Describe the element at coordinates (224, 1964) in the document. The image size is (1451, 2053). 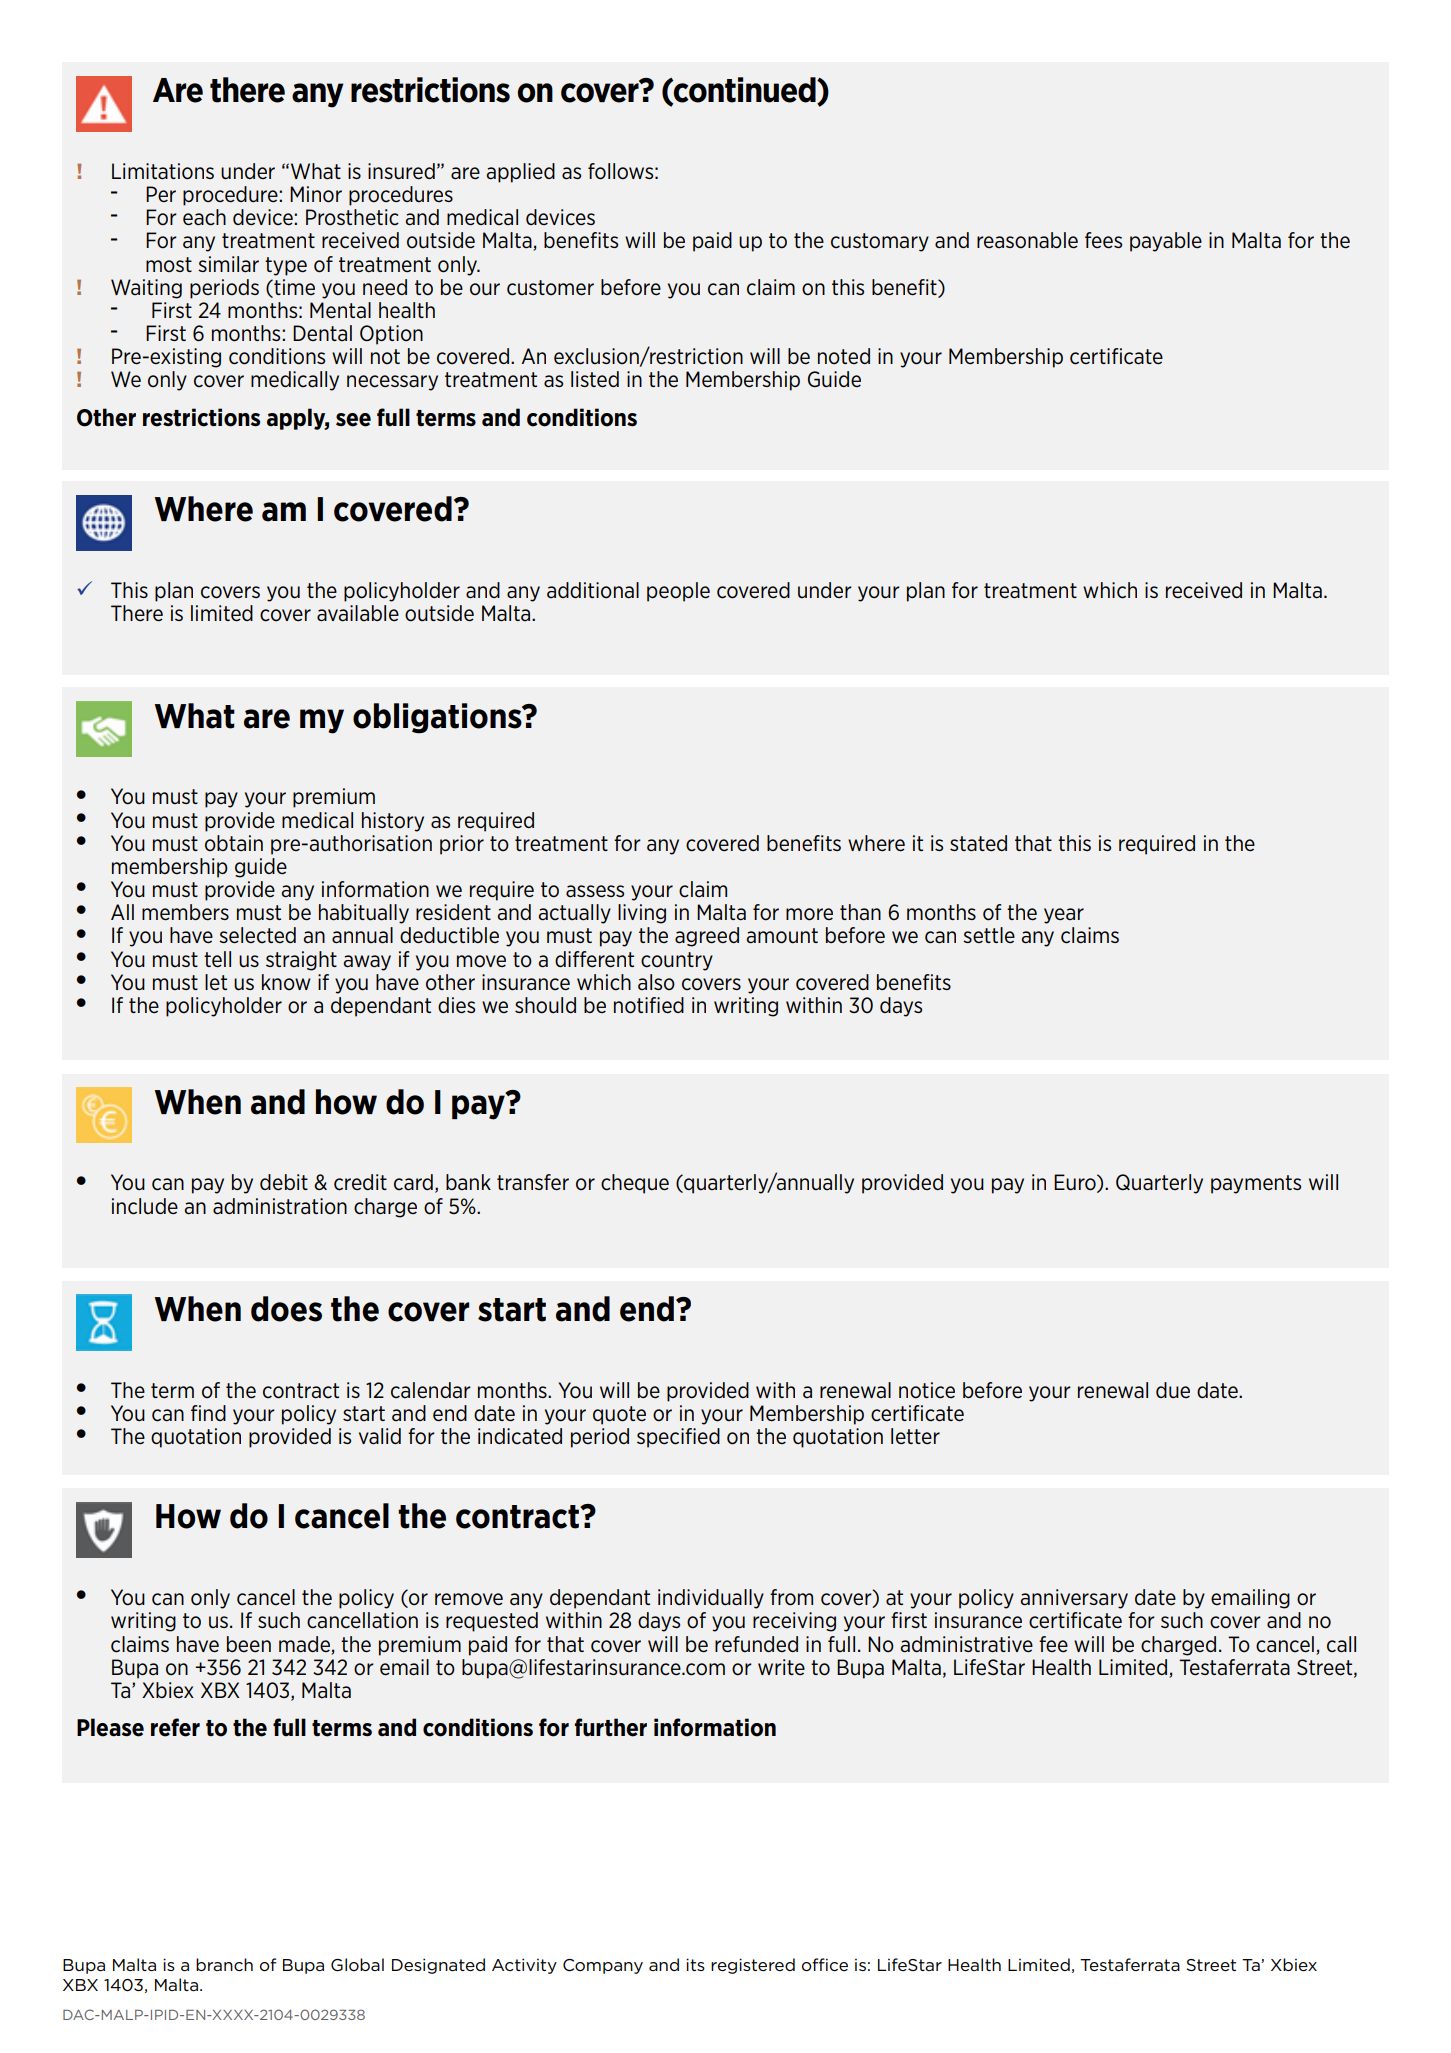
I see `branch` at that location.
